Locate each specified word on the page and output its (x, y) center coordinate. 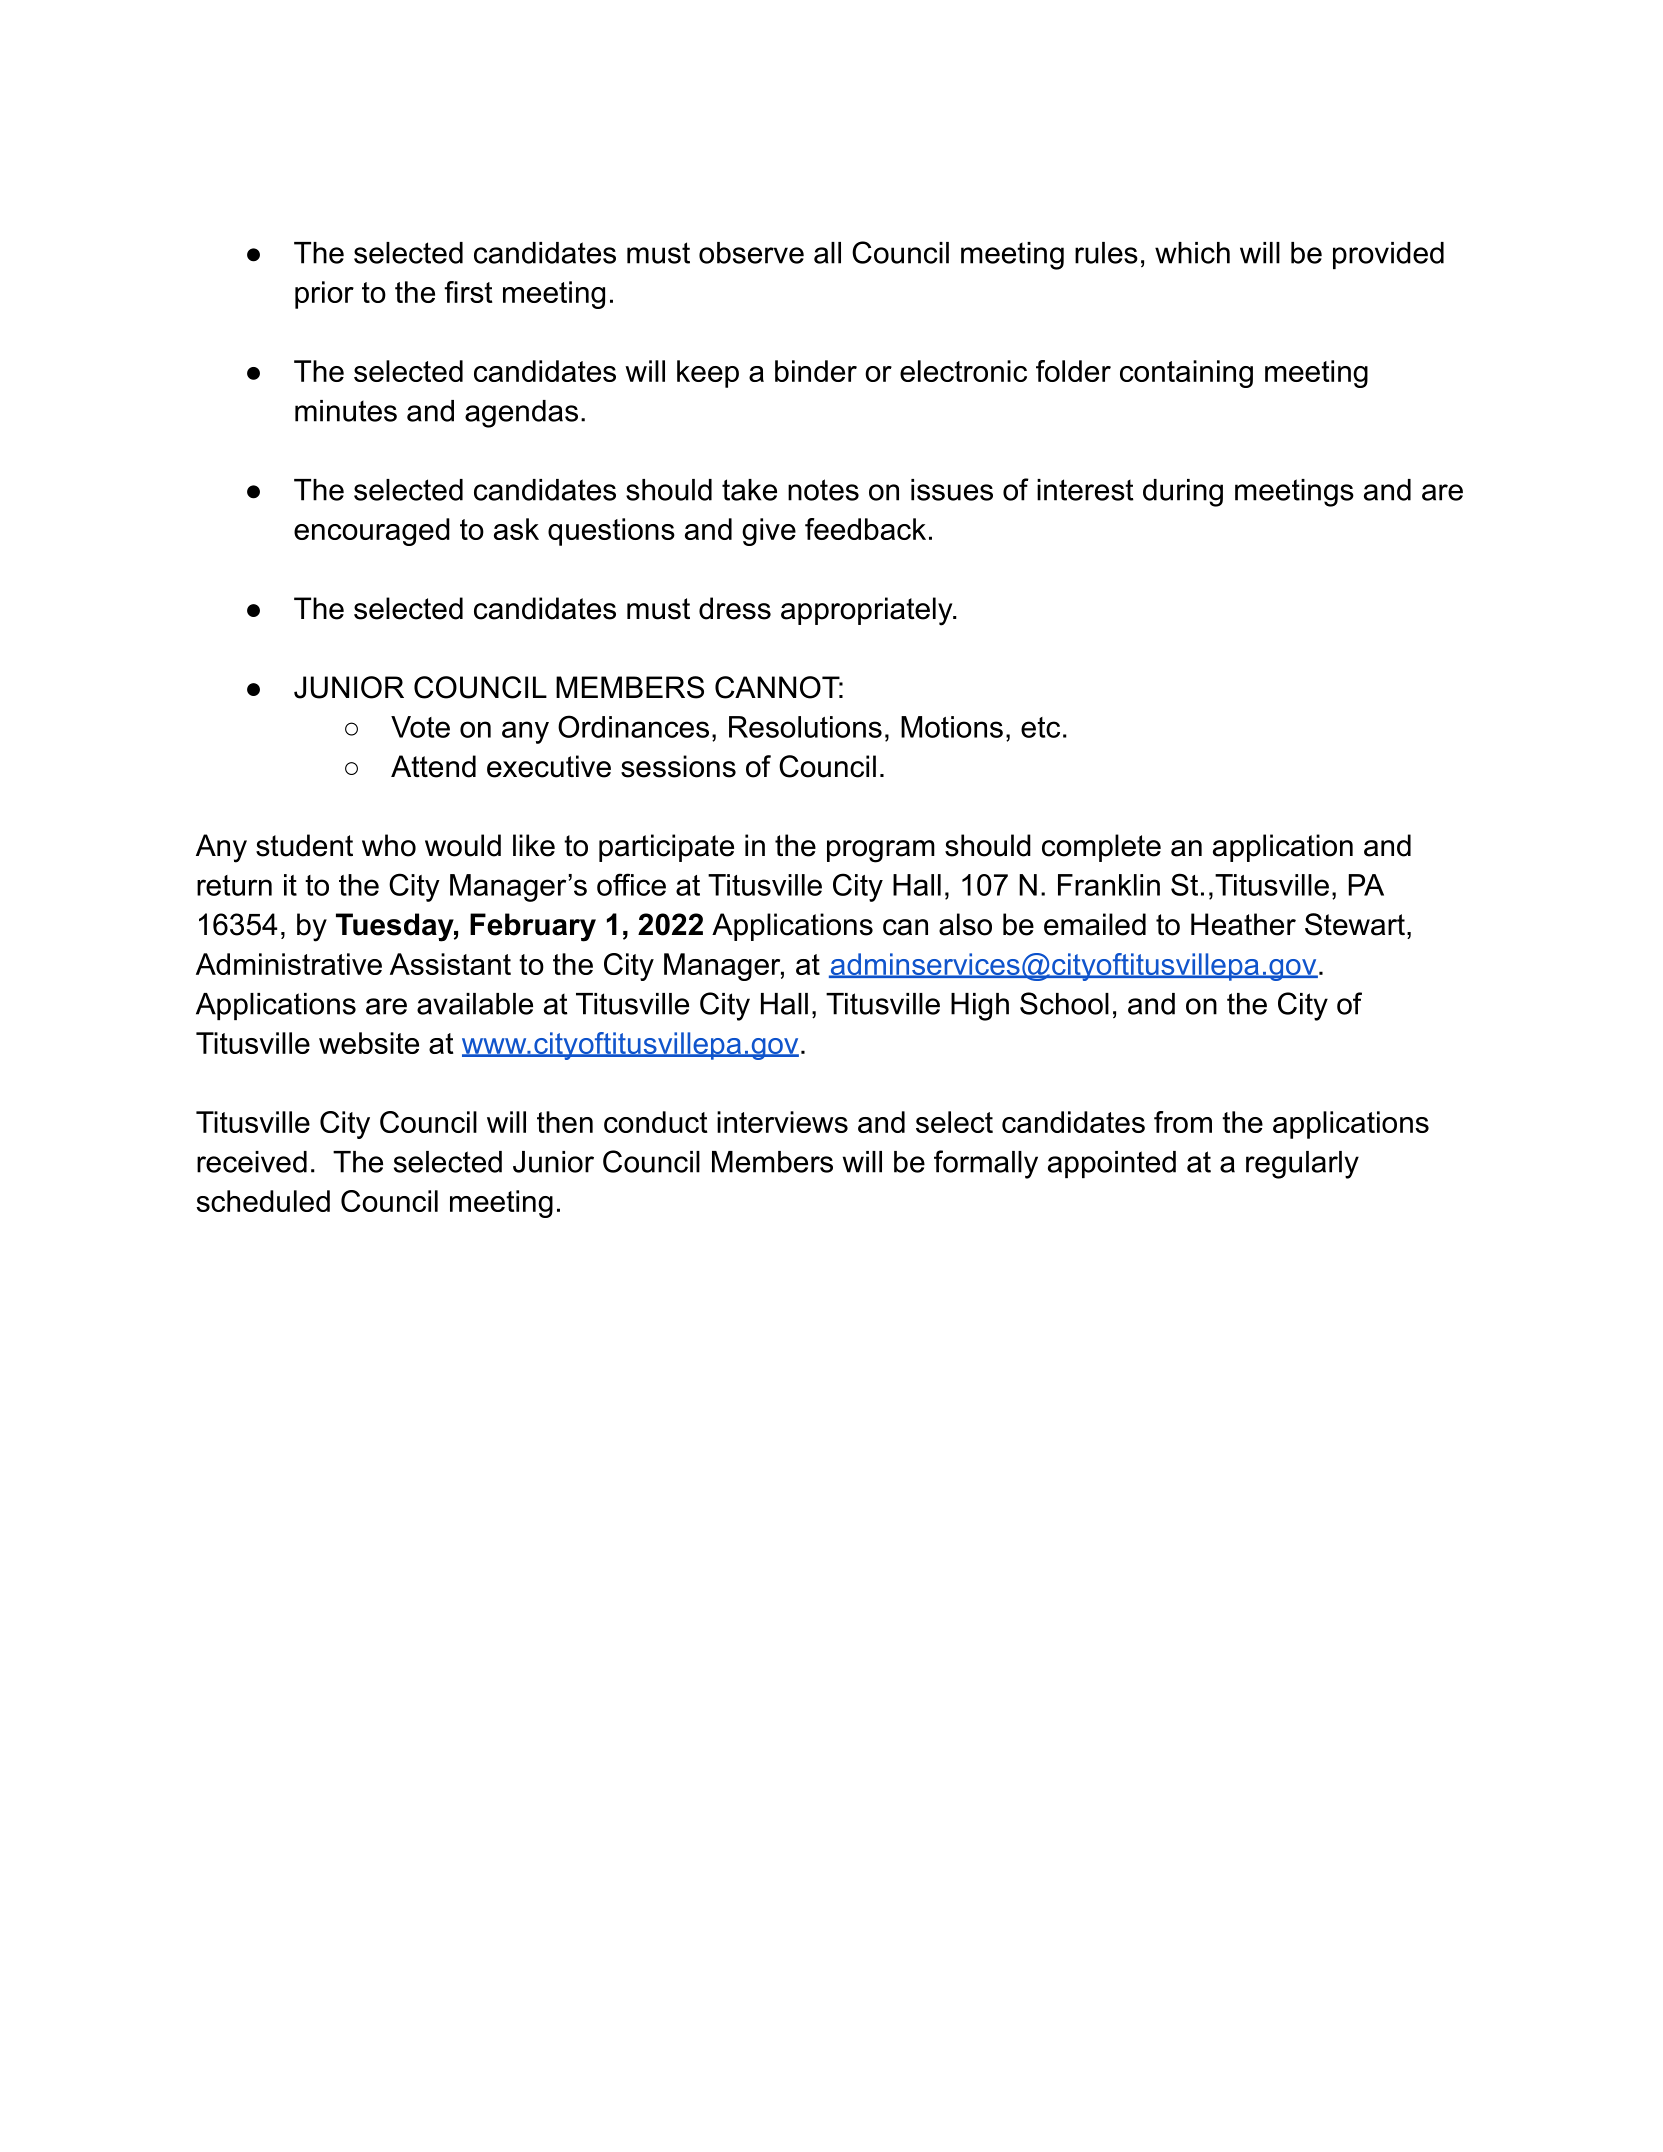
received (252, 1162)
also (965, 924)
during (1183, 493)
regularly (1302, 1165)
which (1192, 253)
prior (324, 295)
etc (1040, 727)
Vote (420, 727)
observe (751, 253)
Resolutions (805, 727)
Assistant (450, 964)
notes (823, 490)
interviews (782, 1122)
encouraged (372, 532)
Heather (1243, 924)
